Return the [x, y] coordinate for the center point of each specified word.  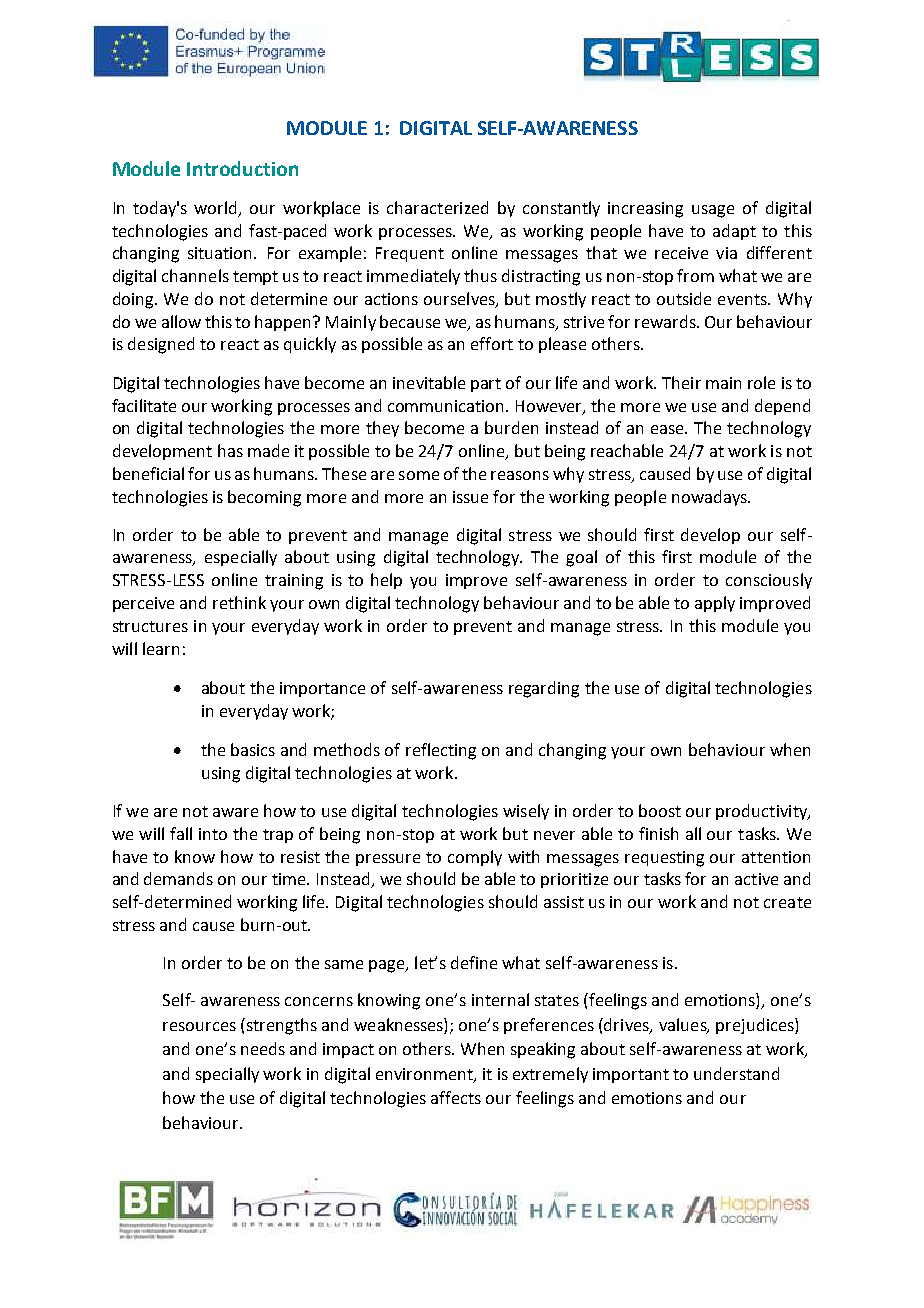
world [217, 208]
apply [715, 604]
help [386, 581]
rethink [239, 602]
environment [425, 1075]
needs [263, 1048]
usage [713, 211]
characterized [437, 207]
